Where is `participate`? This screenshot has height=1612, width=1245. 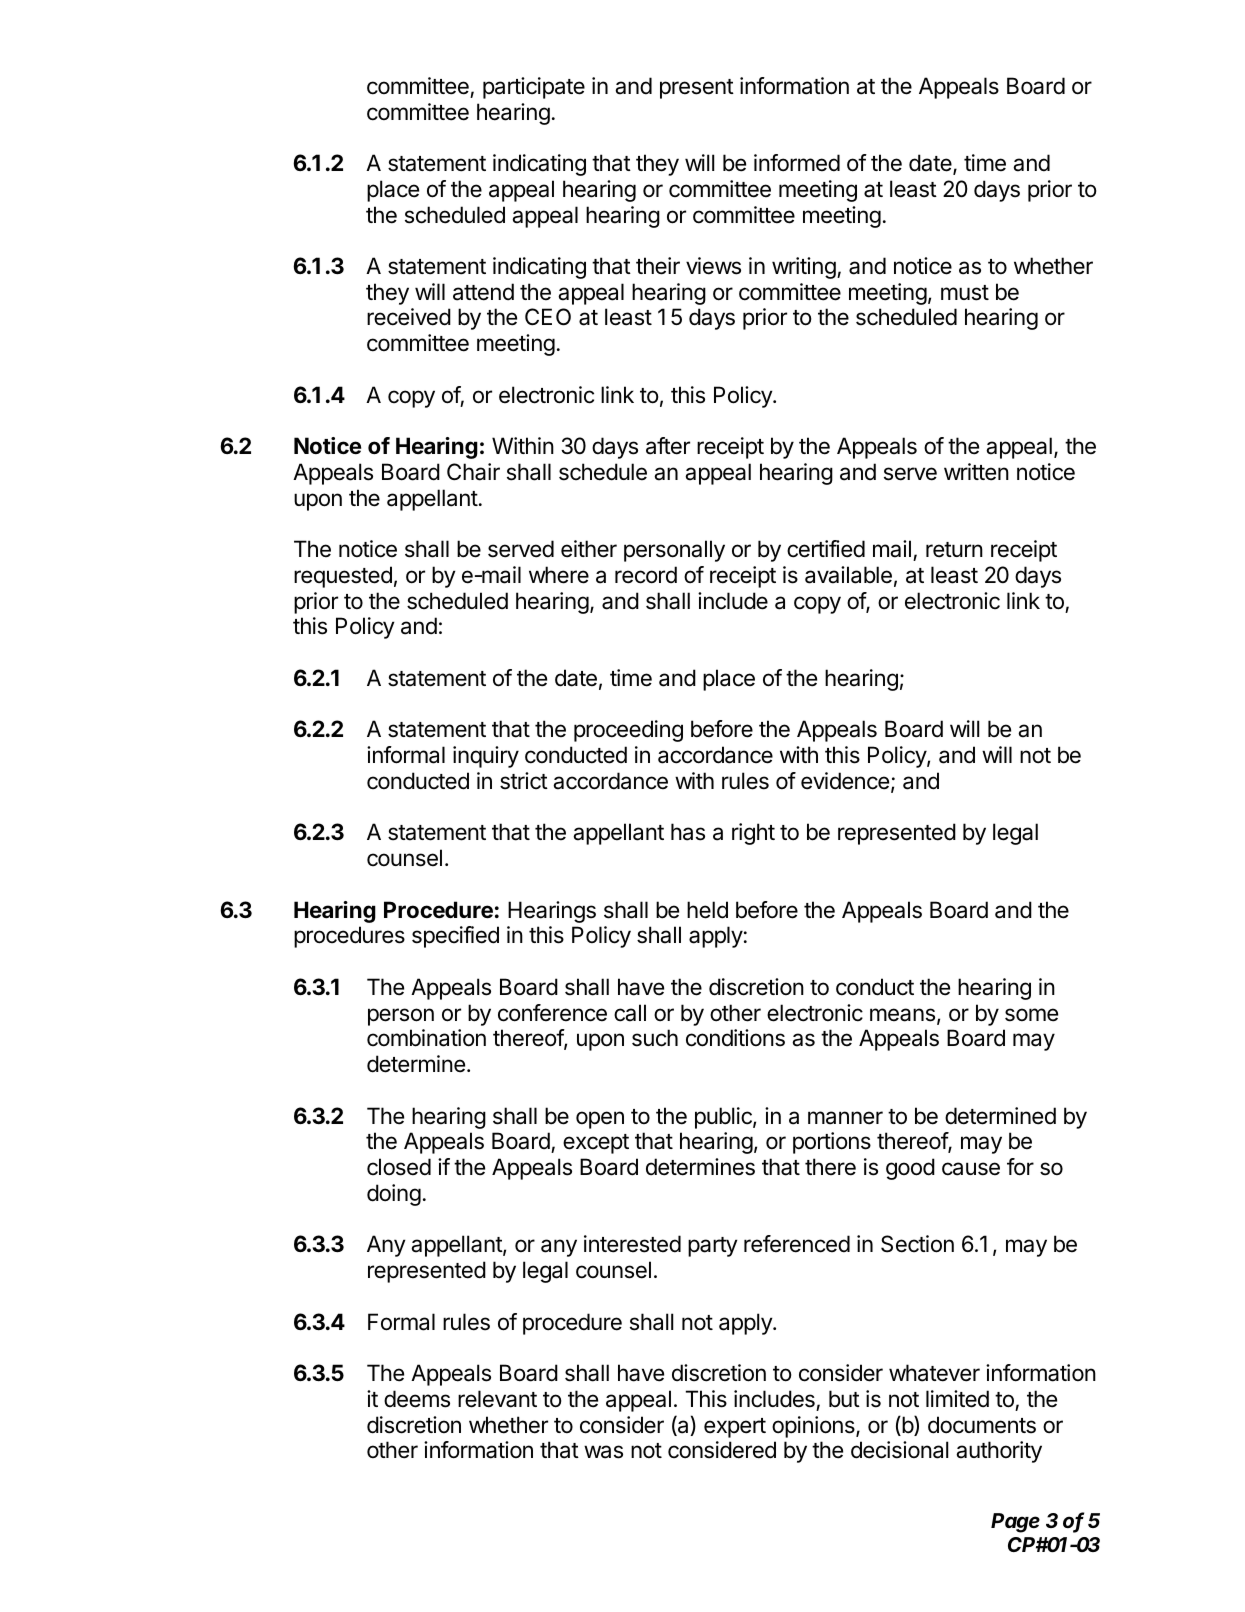
participate is located at coordinates (534, 88).
